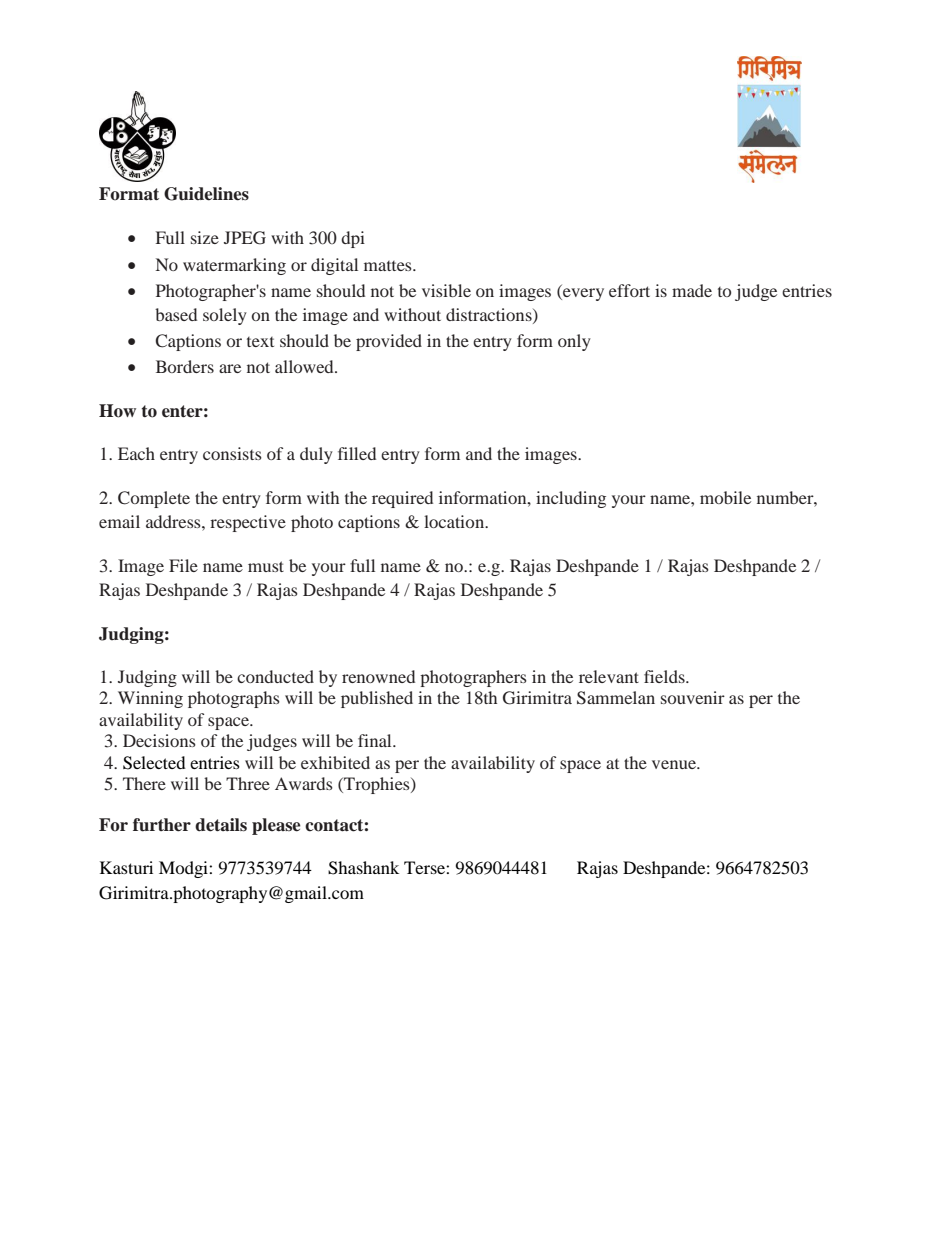  Describe the element at coordinates (725, 497) in the screenshot. I see `mobile` at that location.
